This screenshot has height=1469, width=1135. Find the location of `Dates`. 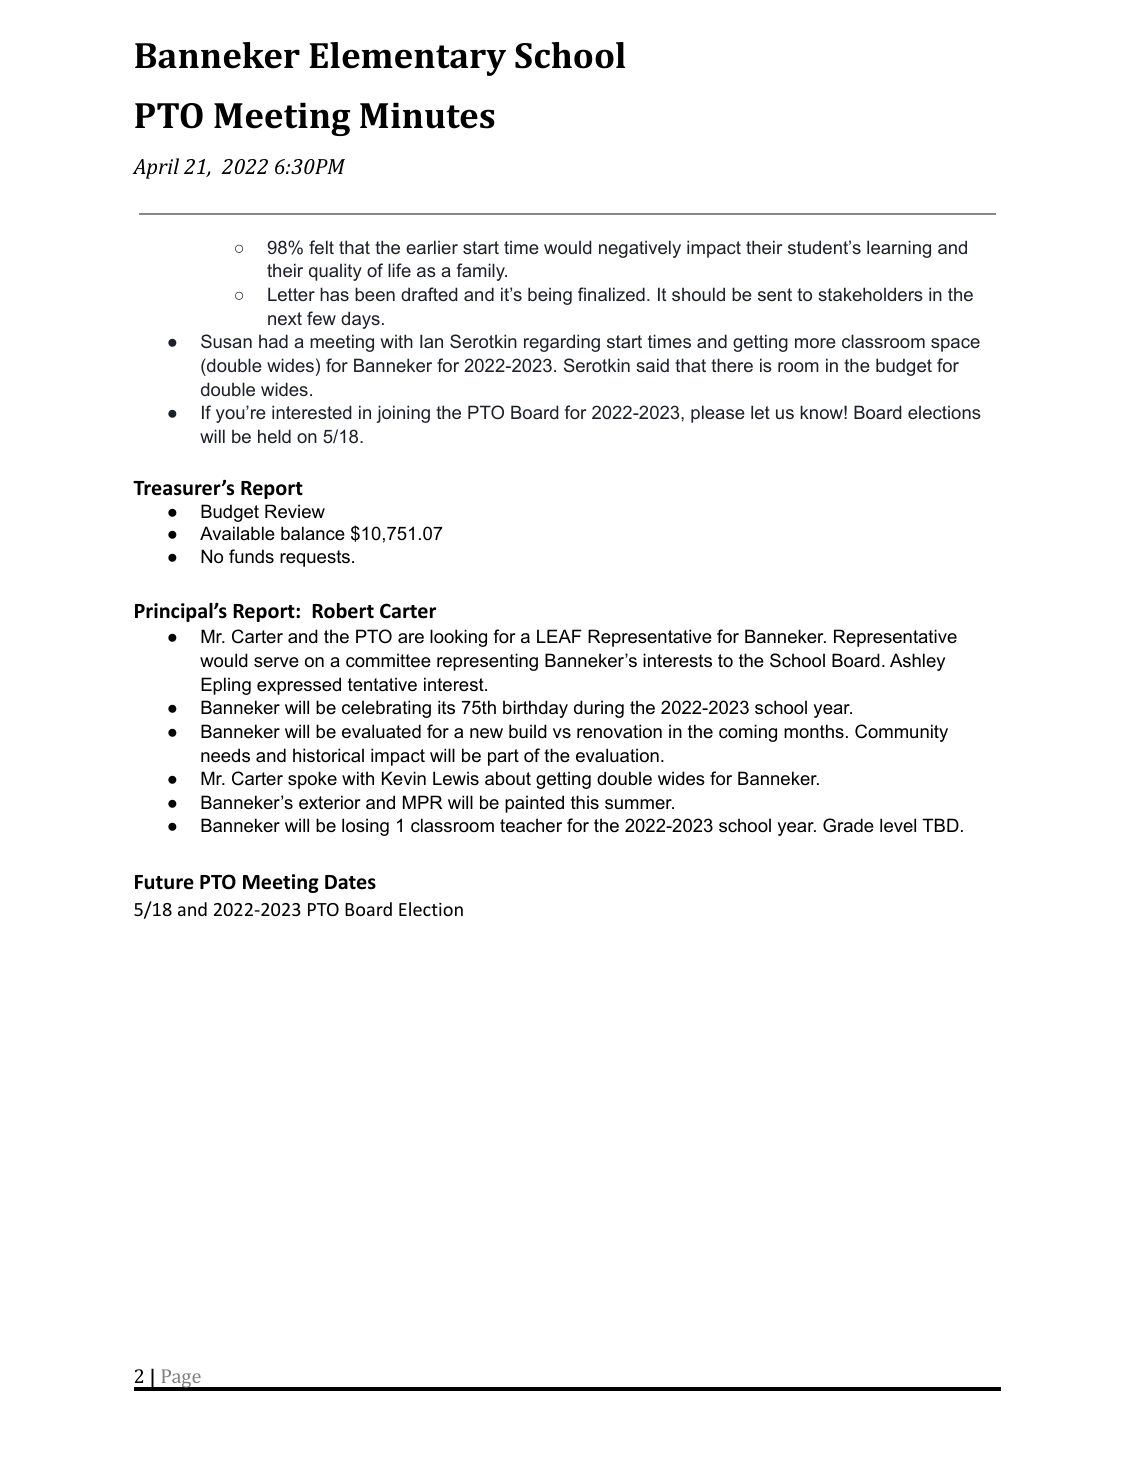

Dates is located at coordinates (350, 882).
